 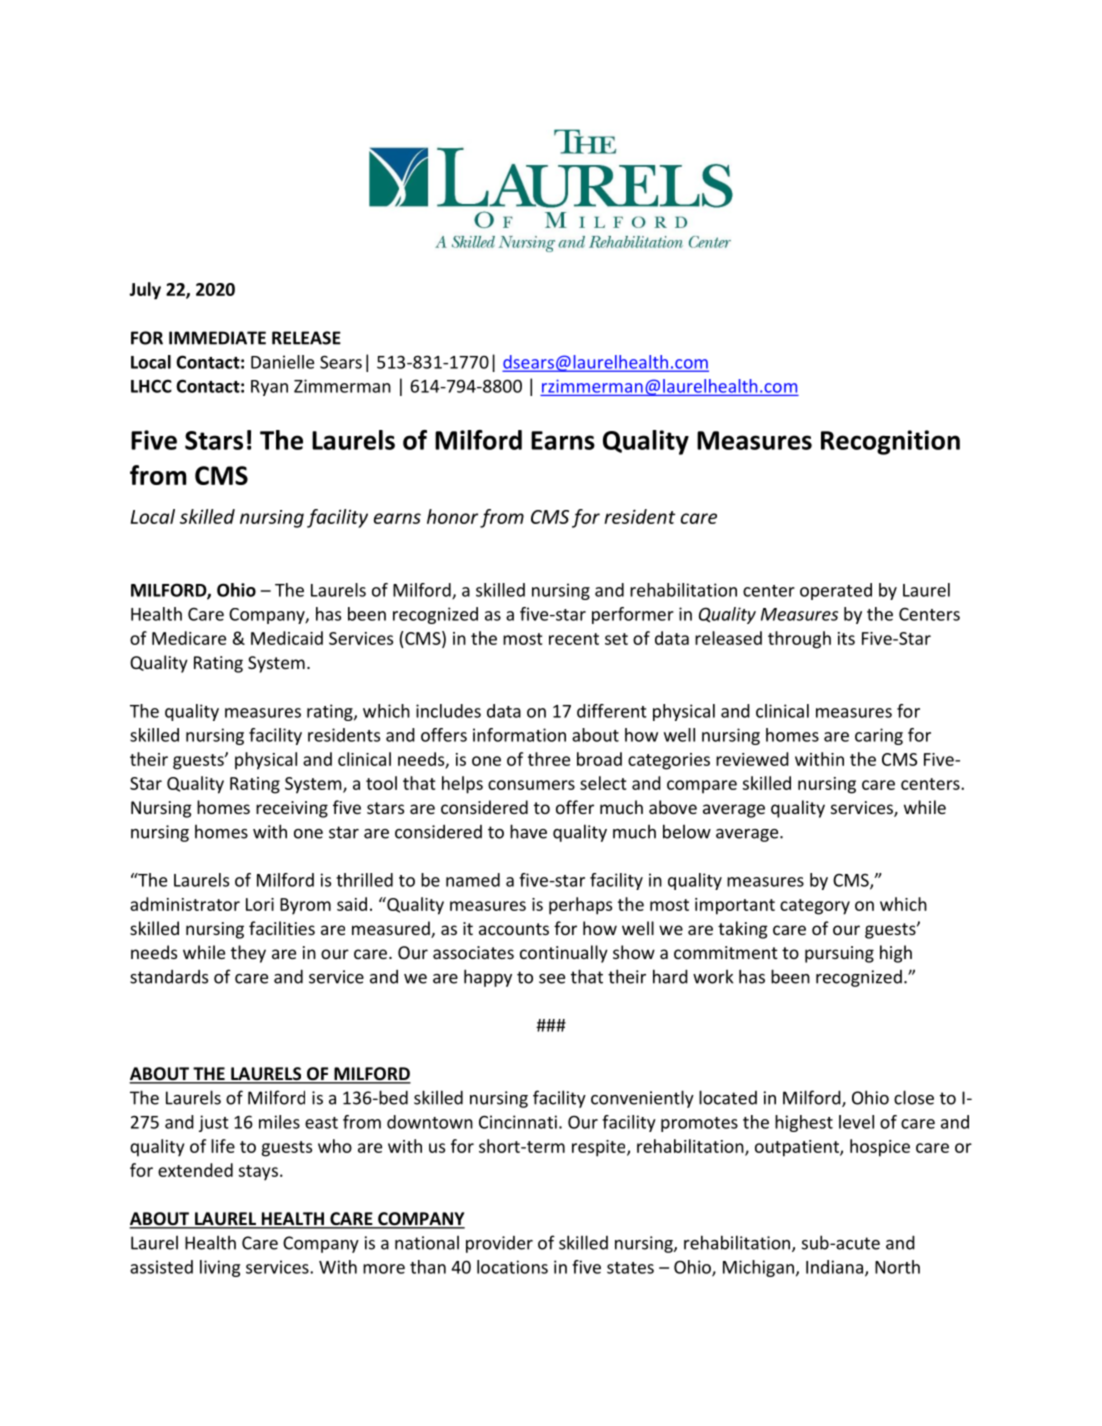 I want to click on Recognition, so click(x=890, y=442).
